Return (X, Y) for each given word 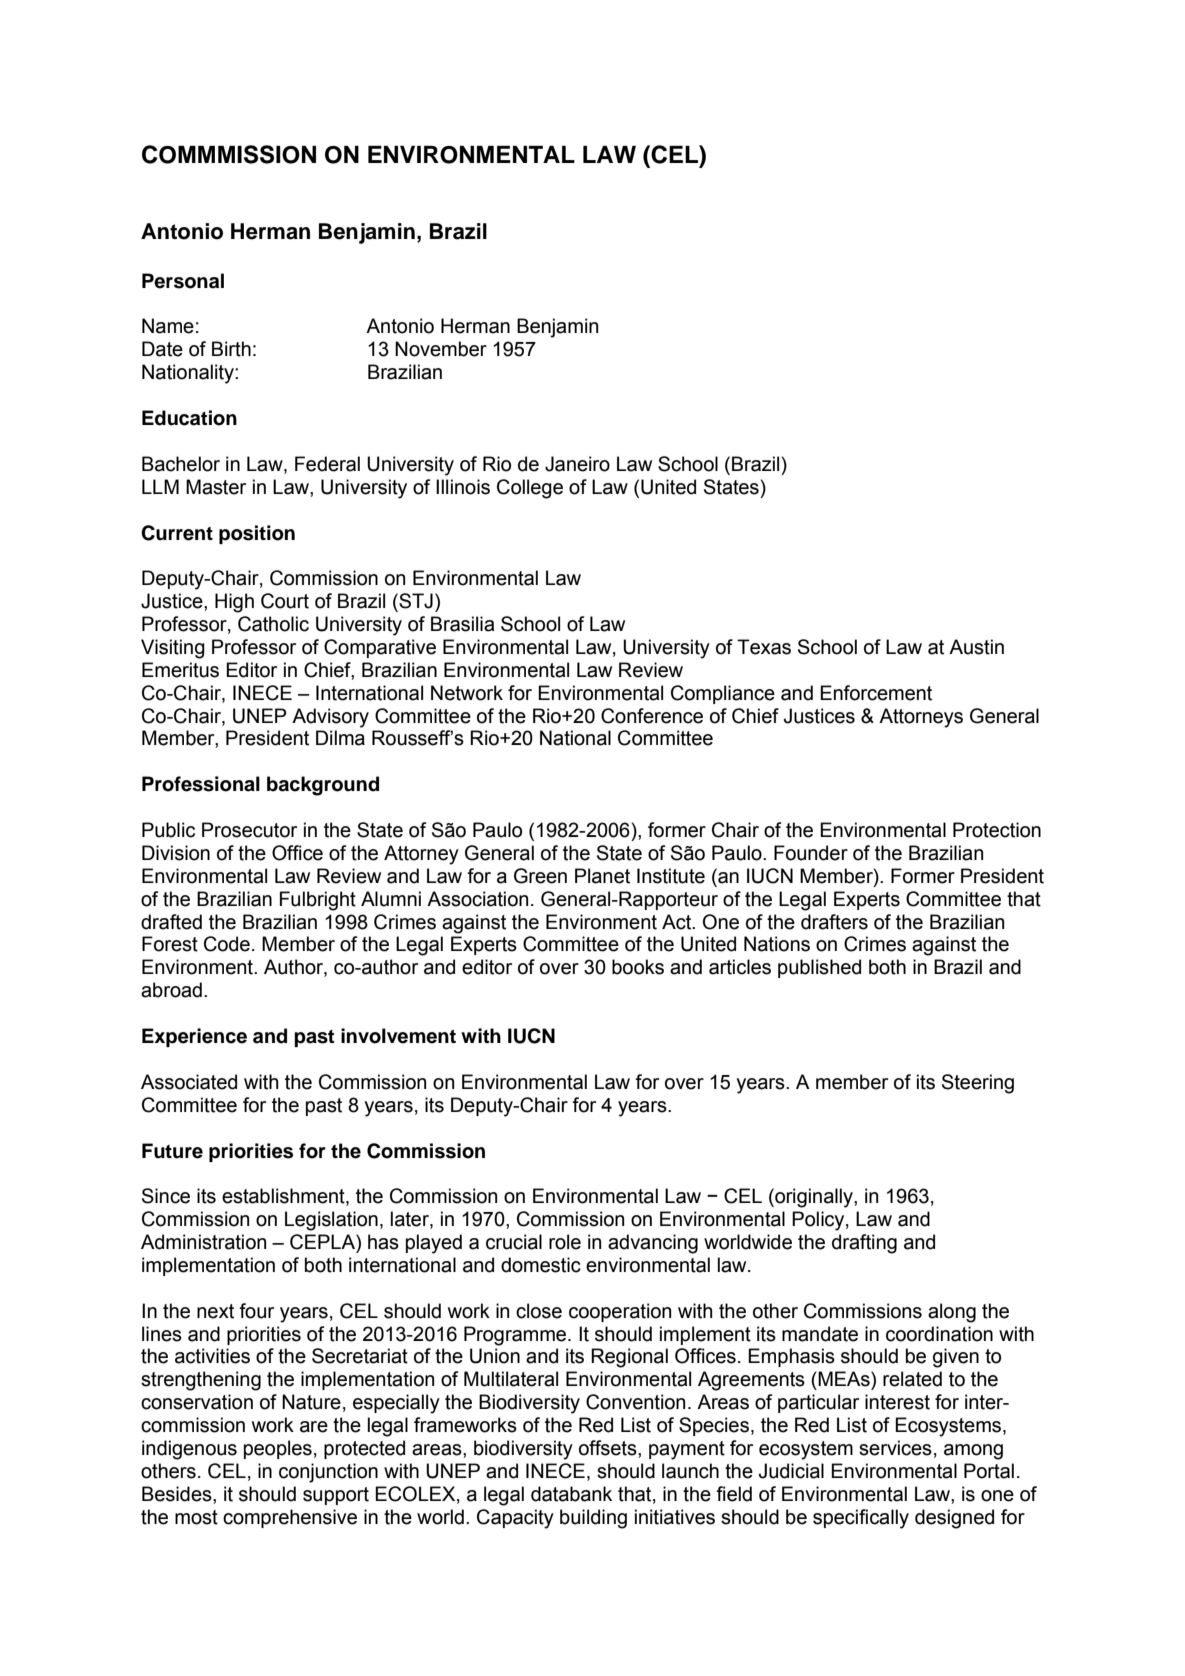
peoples (278, 1449)
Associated (189, 1082)
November (441, 349)
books (638, 967)
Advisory (330, 718)
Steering (978, 1084)
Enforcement (876, 693)
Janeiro (577, 464)
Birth (231, 349)
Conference (652, 716)
